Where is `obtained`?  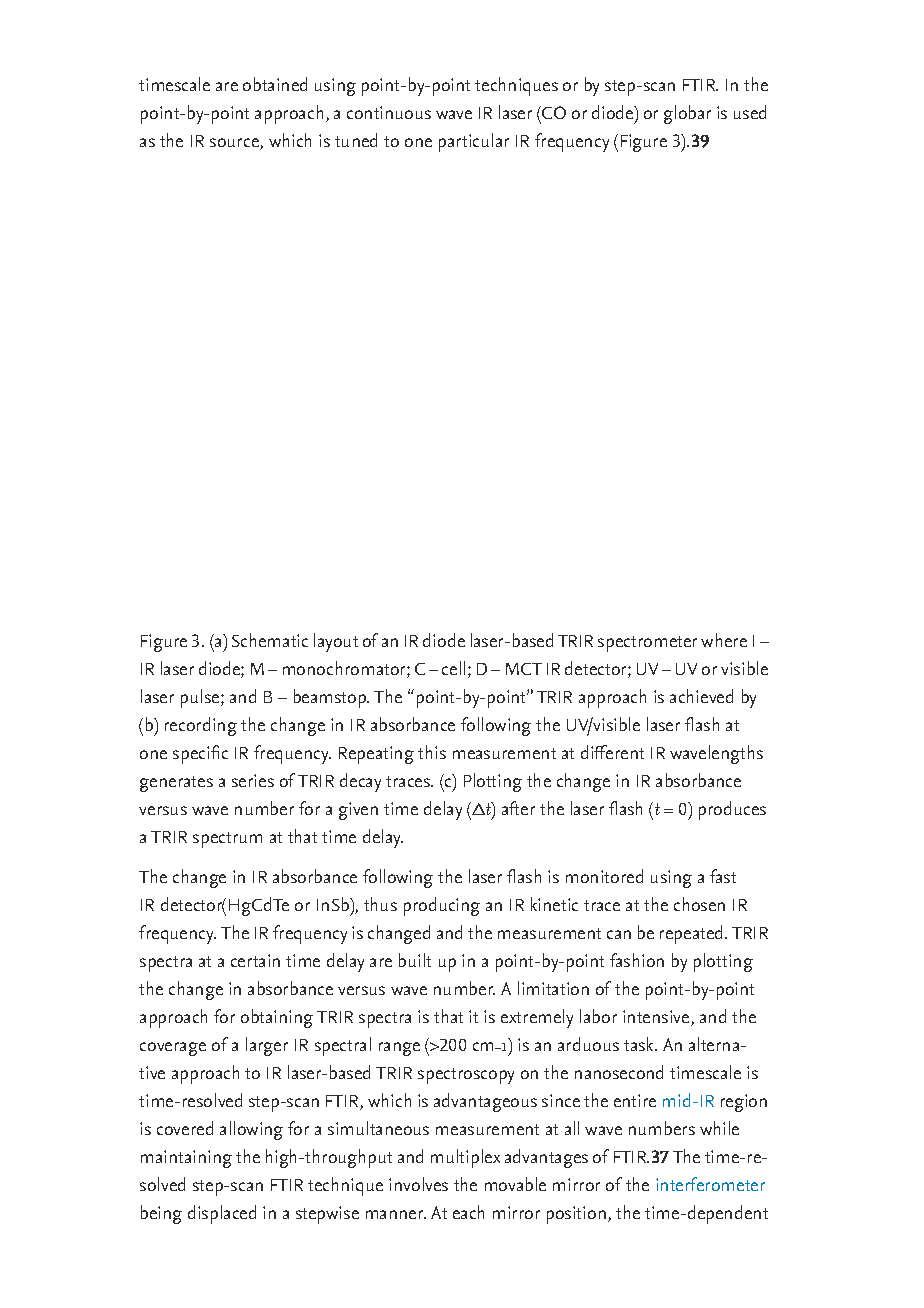
obtained is located at coordinates (275, 84).
